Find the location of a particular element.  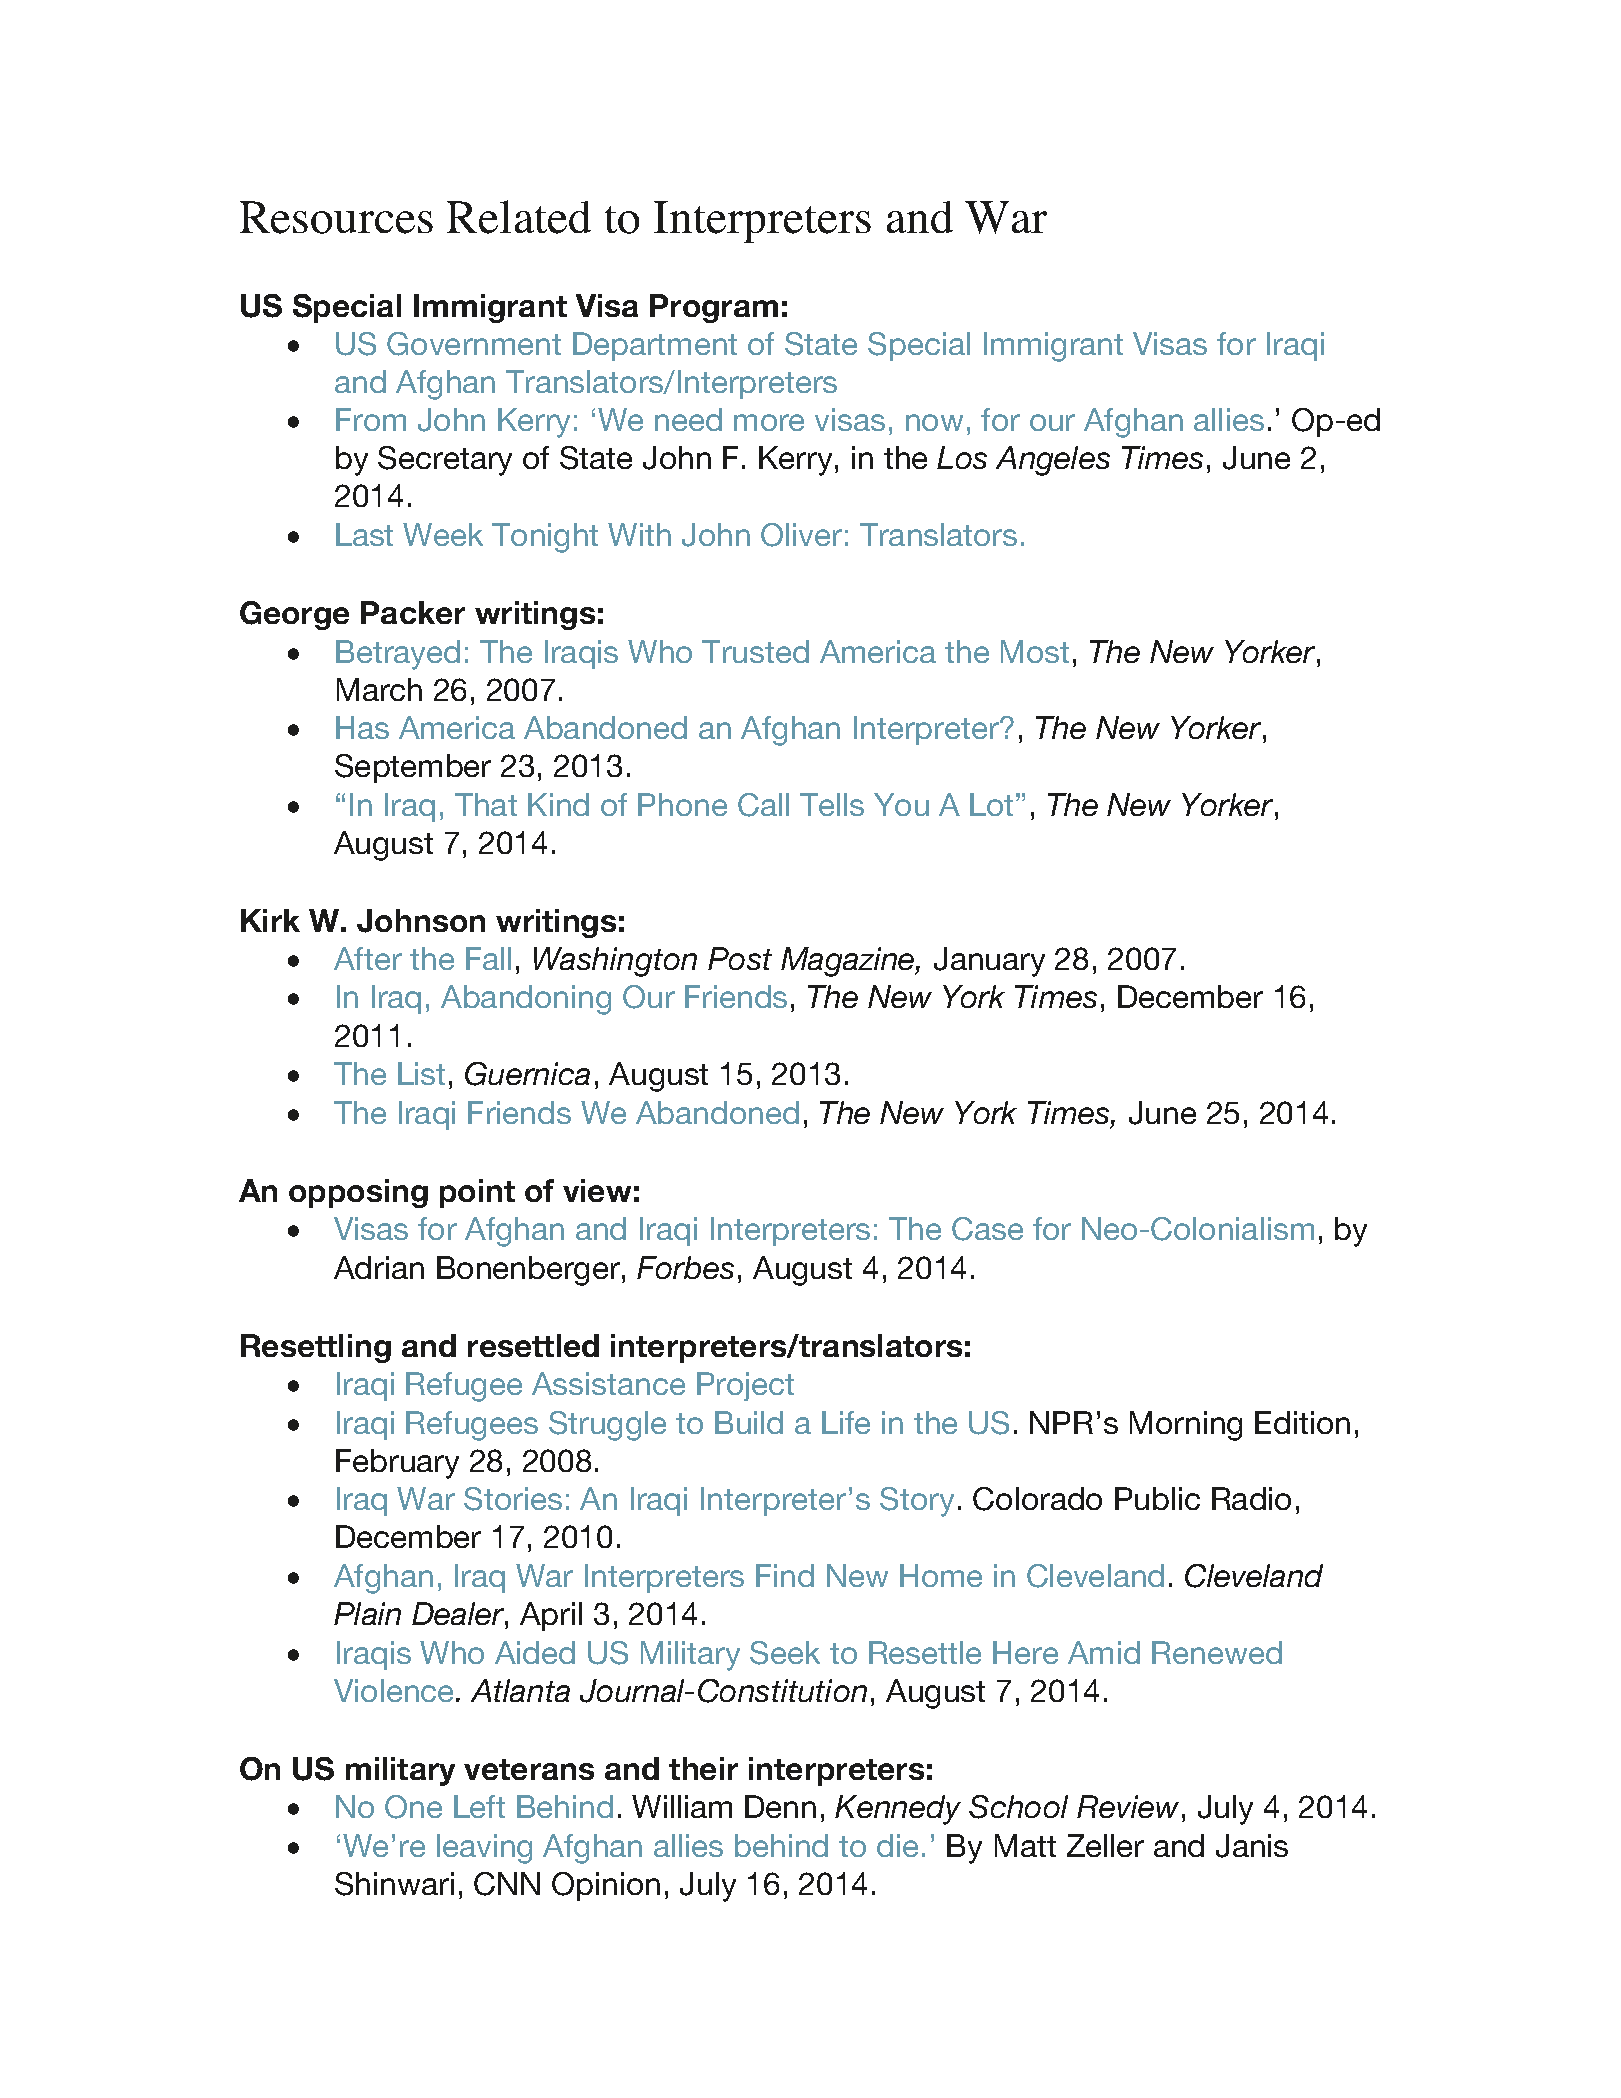

February is located at coordinates (397, 1464).
